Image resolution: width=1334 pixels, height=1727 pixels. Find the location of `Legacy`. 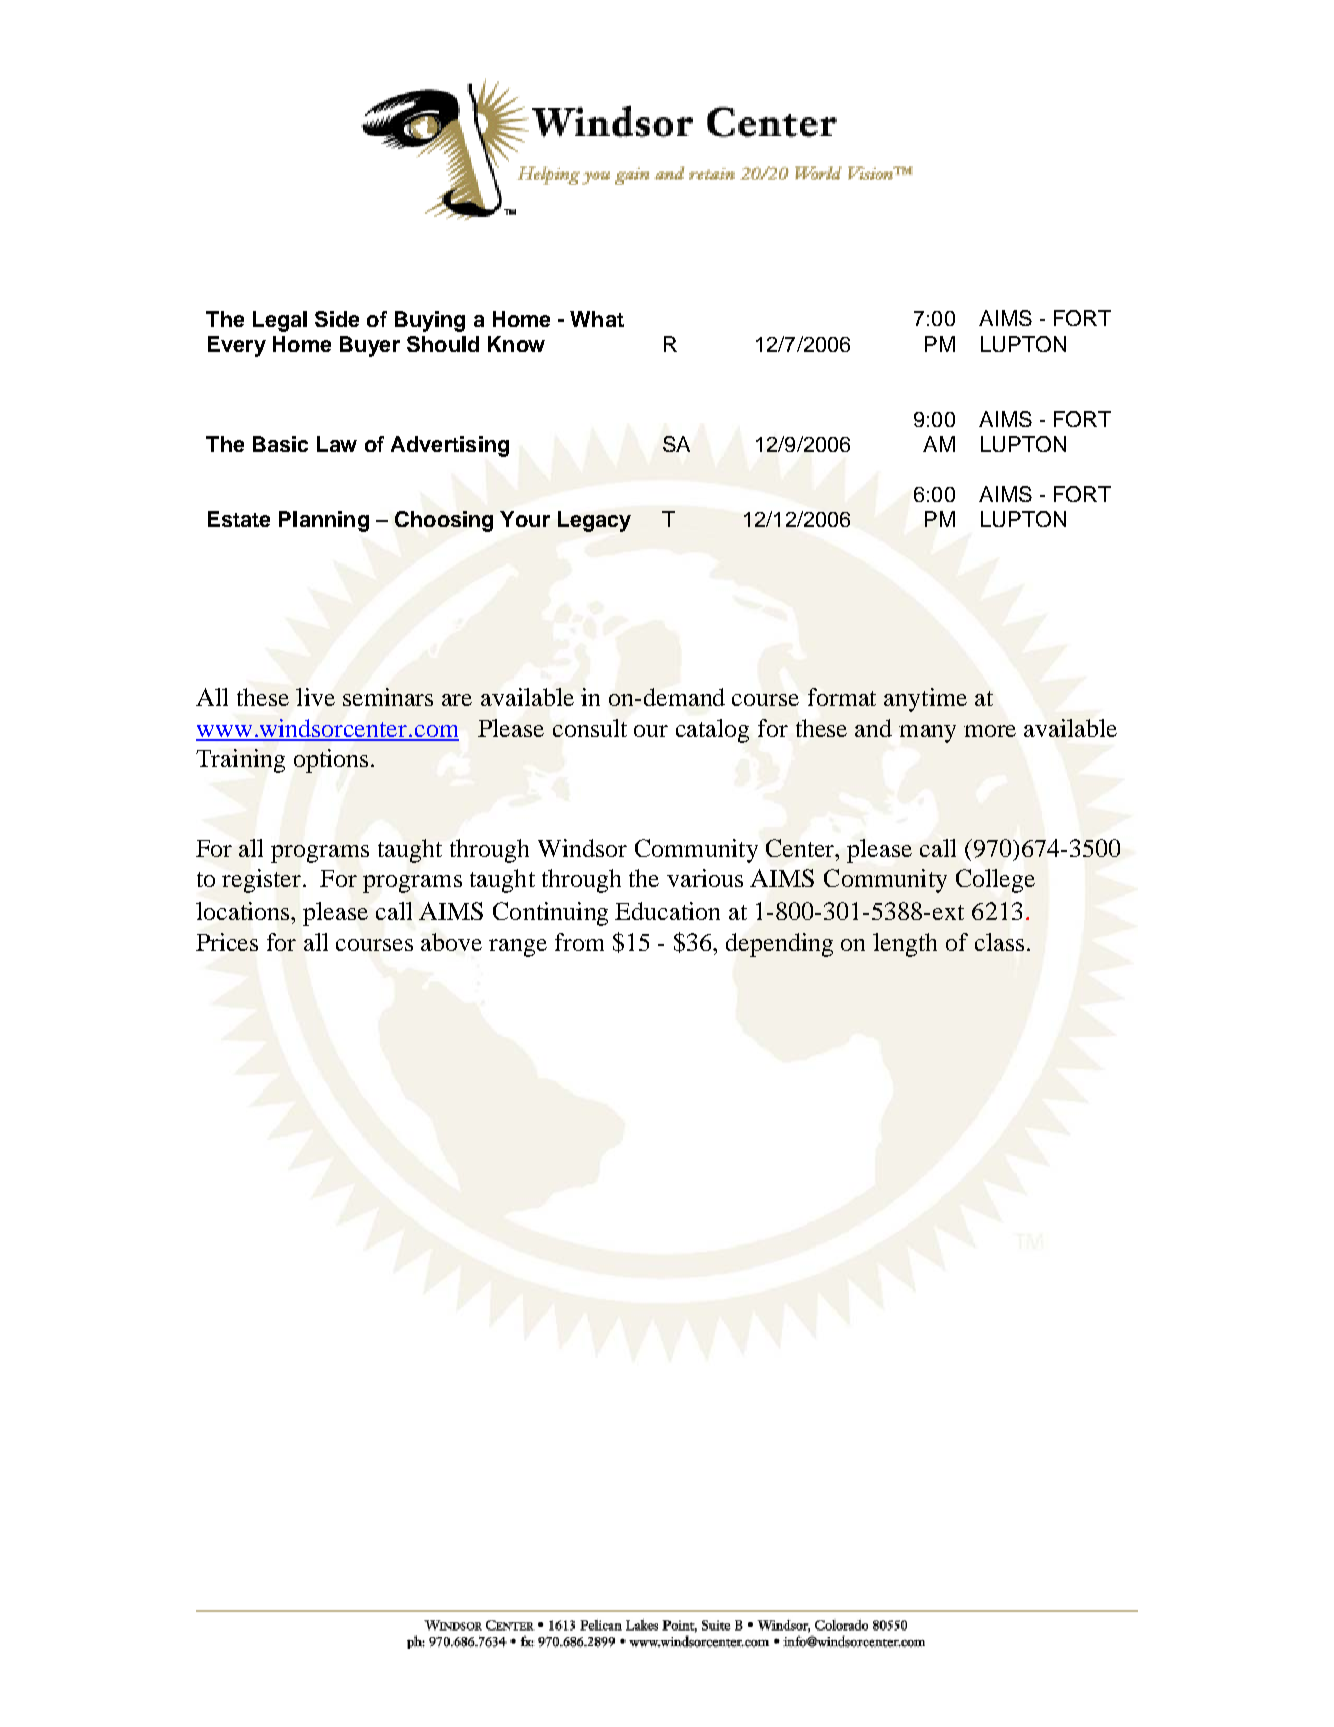

Legacy is located at coordinates (594, 521).
